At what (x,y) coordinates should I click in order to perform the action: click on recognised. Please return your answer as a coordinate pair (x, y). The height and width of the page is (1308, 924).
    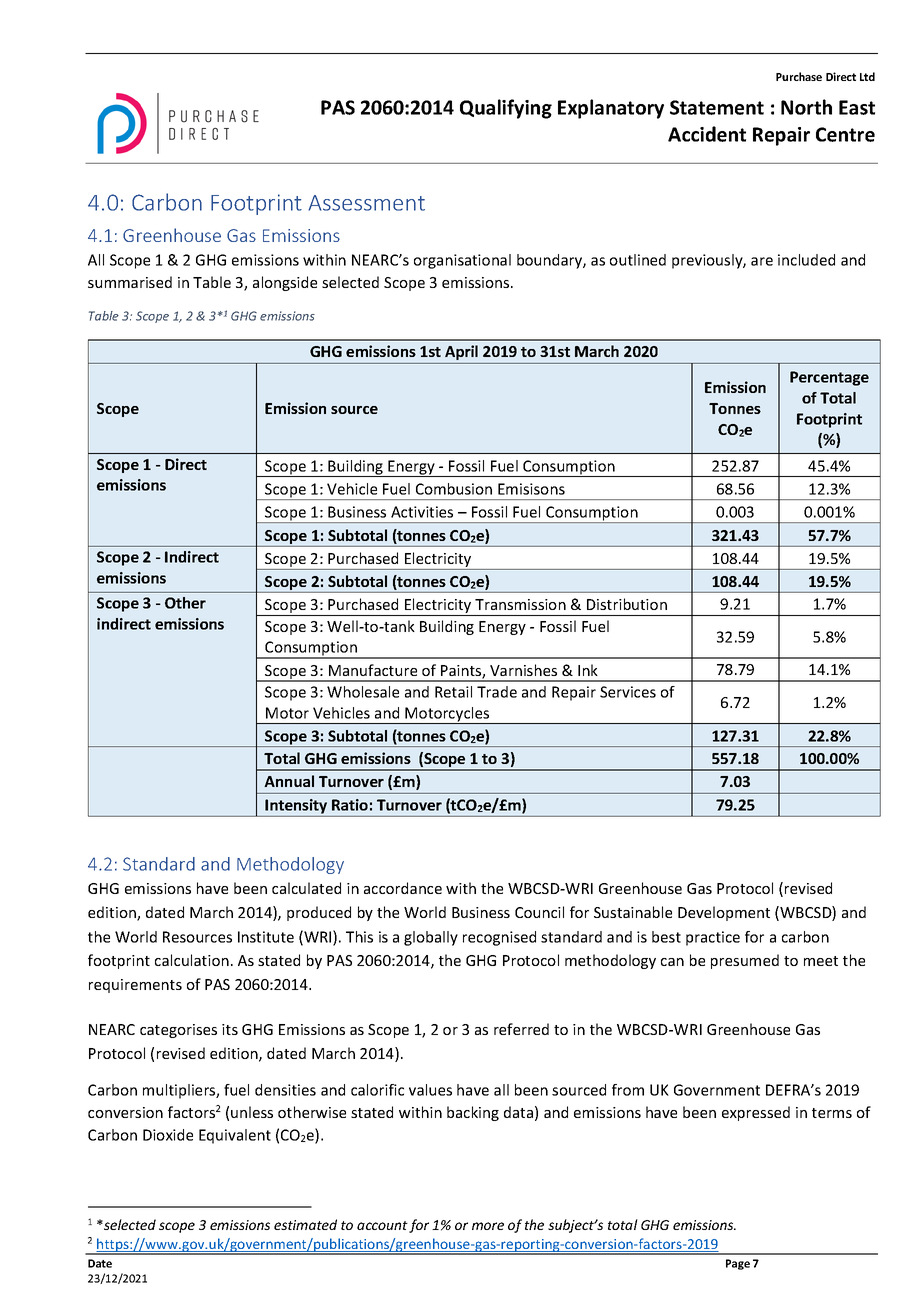
    Looking at the image, I should click on (499, 938).
